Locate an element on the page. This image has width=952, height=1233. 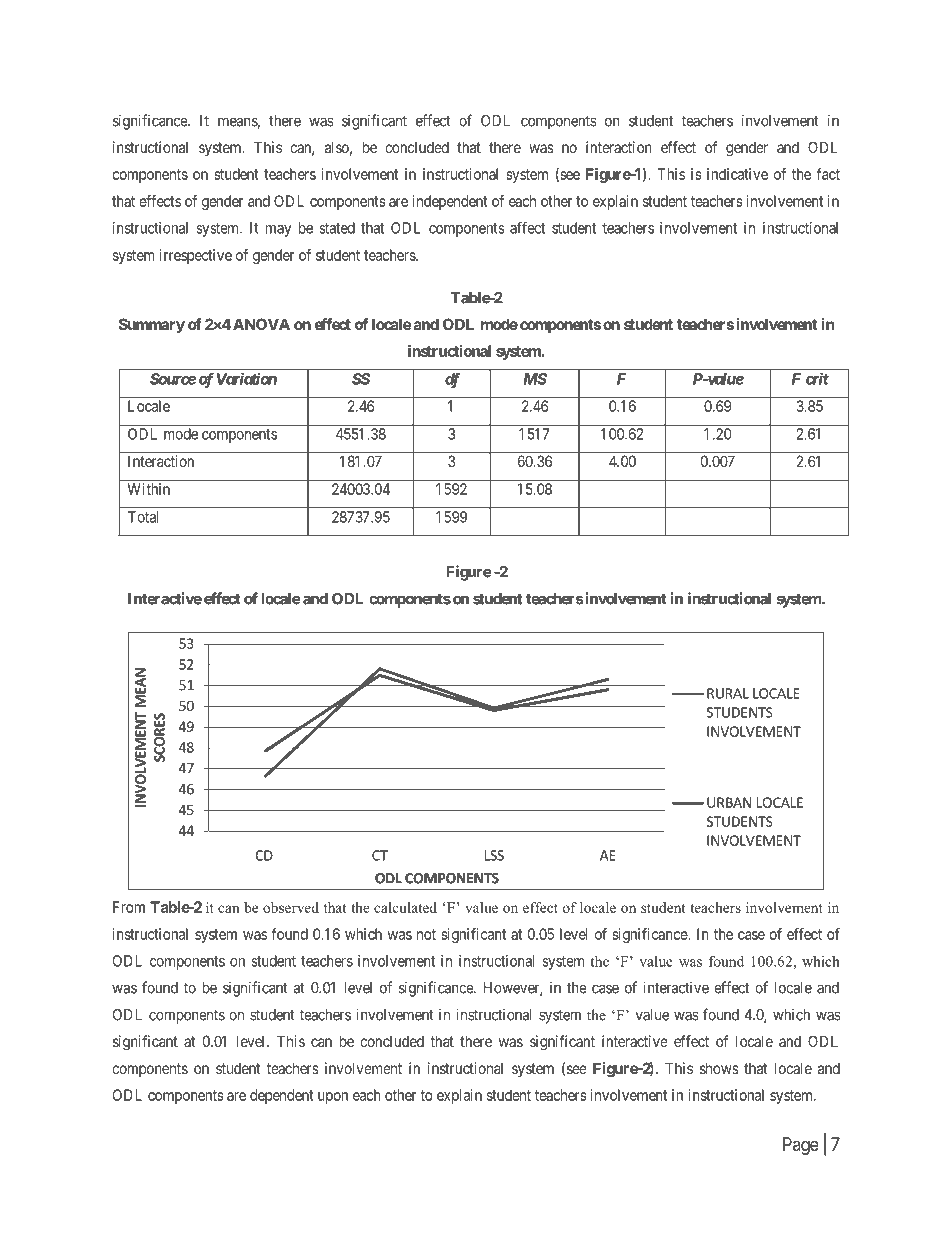
may is located at coordinates (279, 231).
